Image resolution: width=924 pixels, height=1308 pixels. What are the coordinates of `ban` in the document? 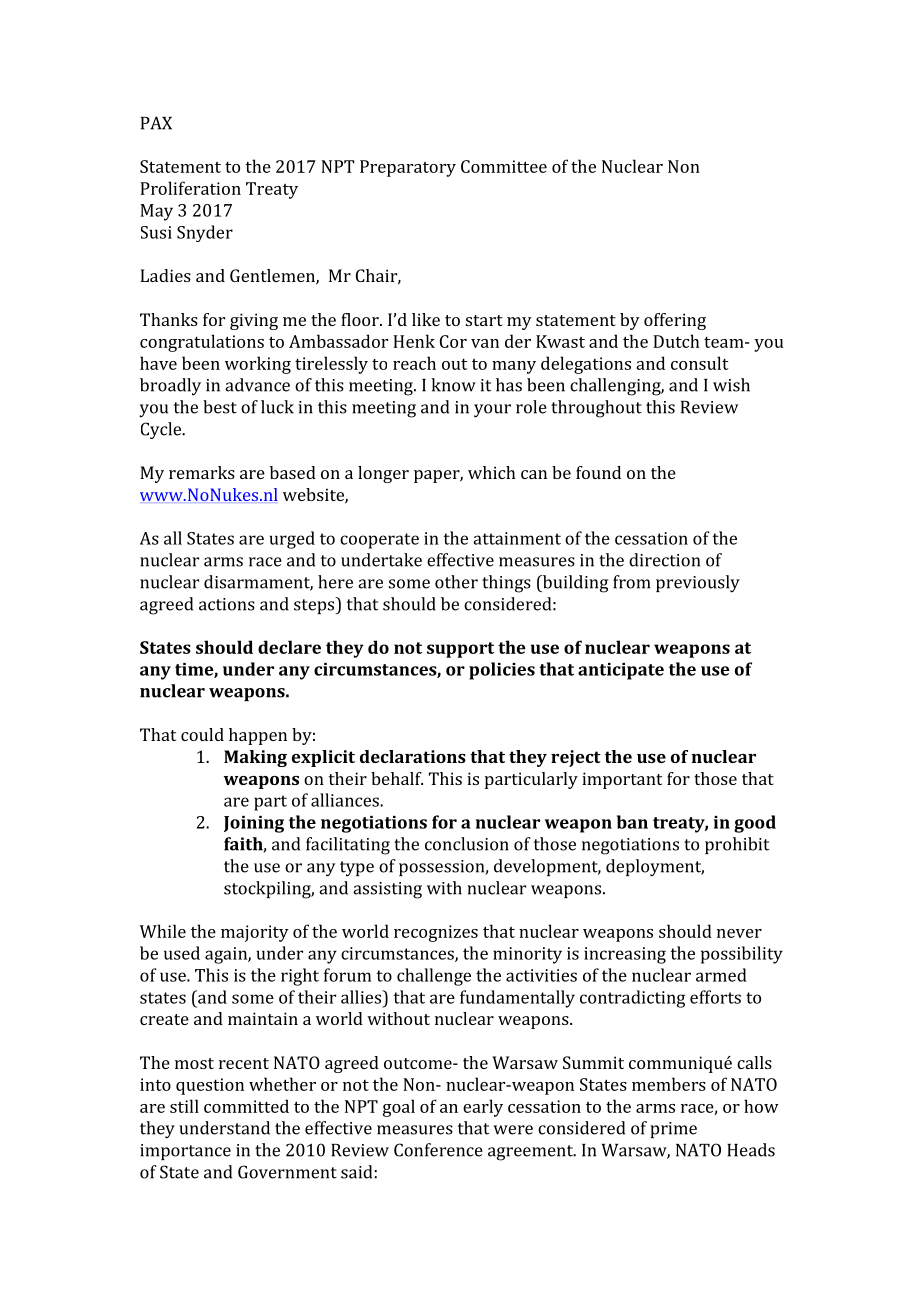 It's located at (632, 822).
